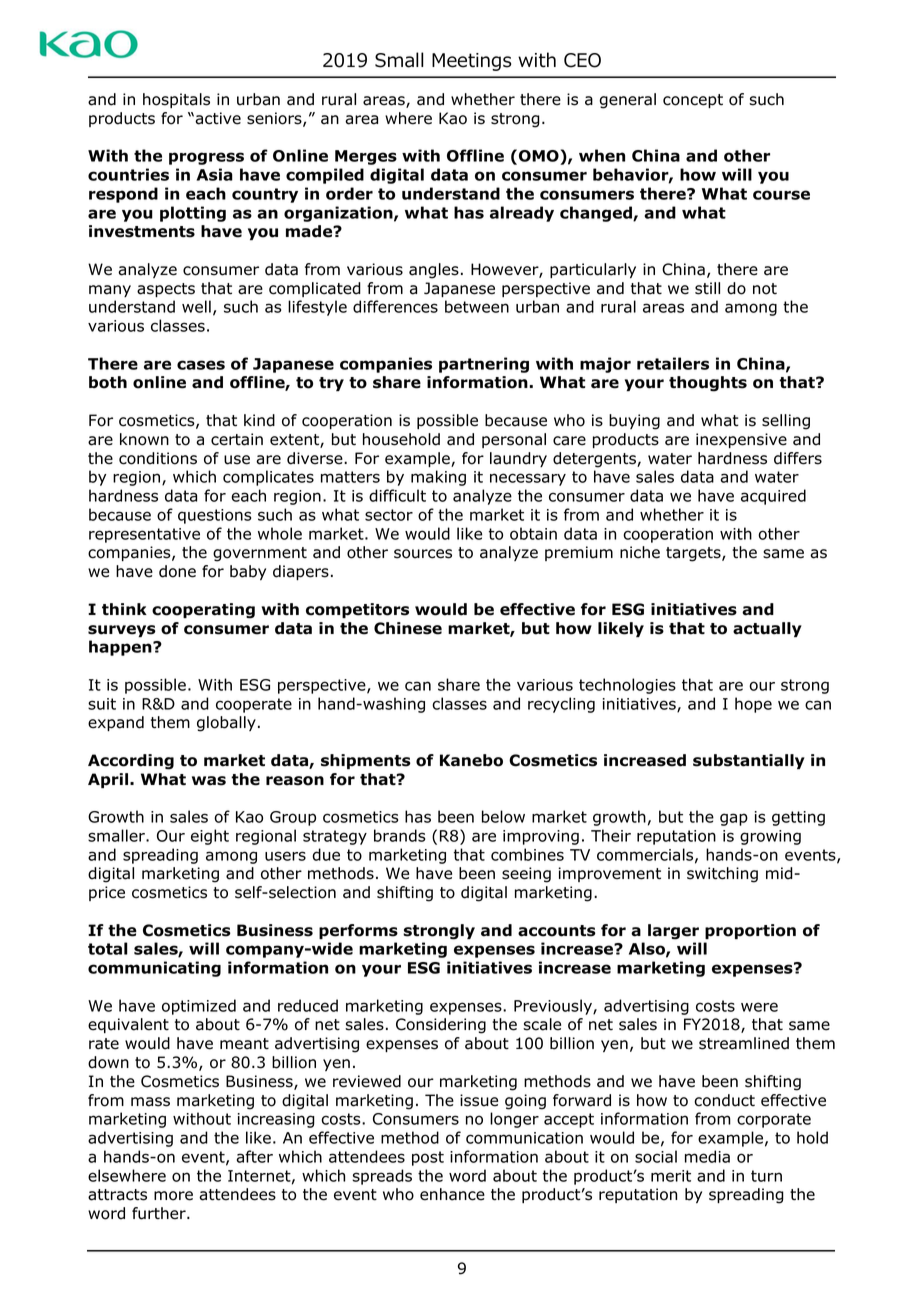 This document has height=1308, width=924. I want to click on cooperating, so click(203, 611).
